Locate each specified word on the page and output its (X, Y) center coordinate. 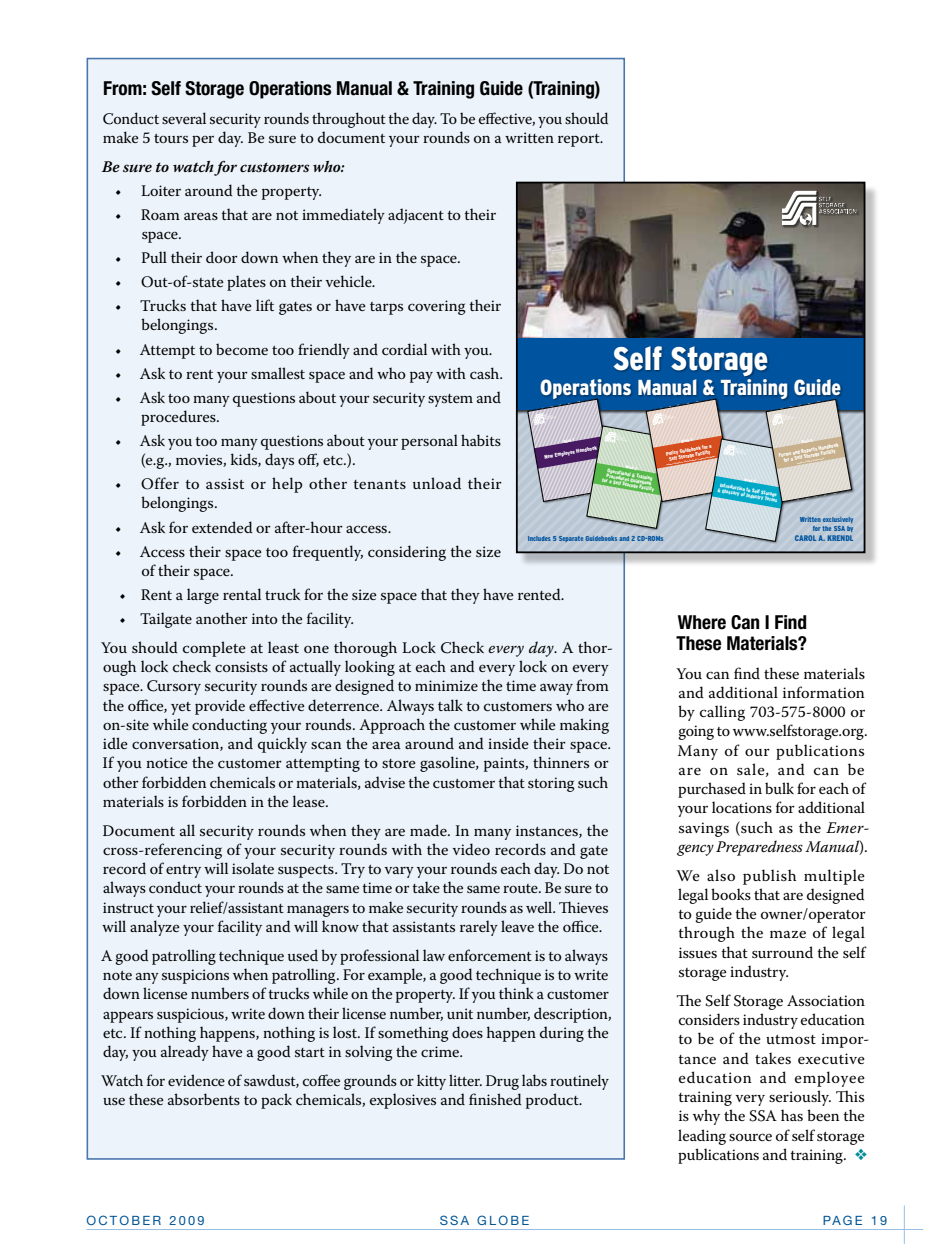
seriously (800, 1098)
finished (495, 1099)
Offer (160, 483)
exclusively (838, 520)
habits (481, 440)
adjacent (416, 216)
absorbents (204, 1099)
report (580, 140)
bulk (779, 788)
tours (171, 138)
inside (508, 743)
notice (167, 762)
